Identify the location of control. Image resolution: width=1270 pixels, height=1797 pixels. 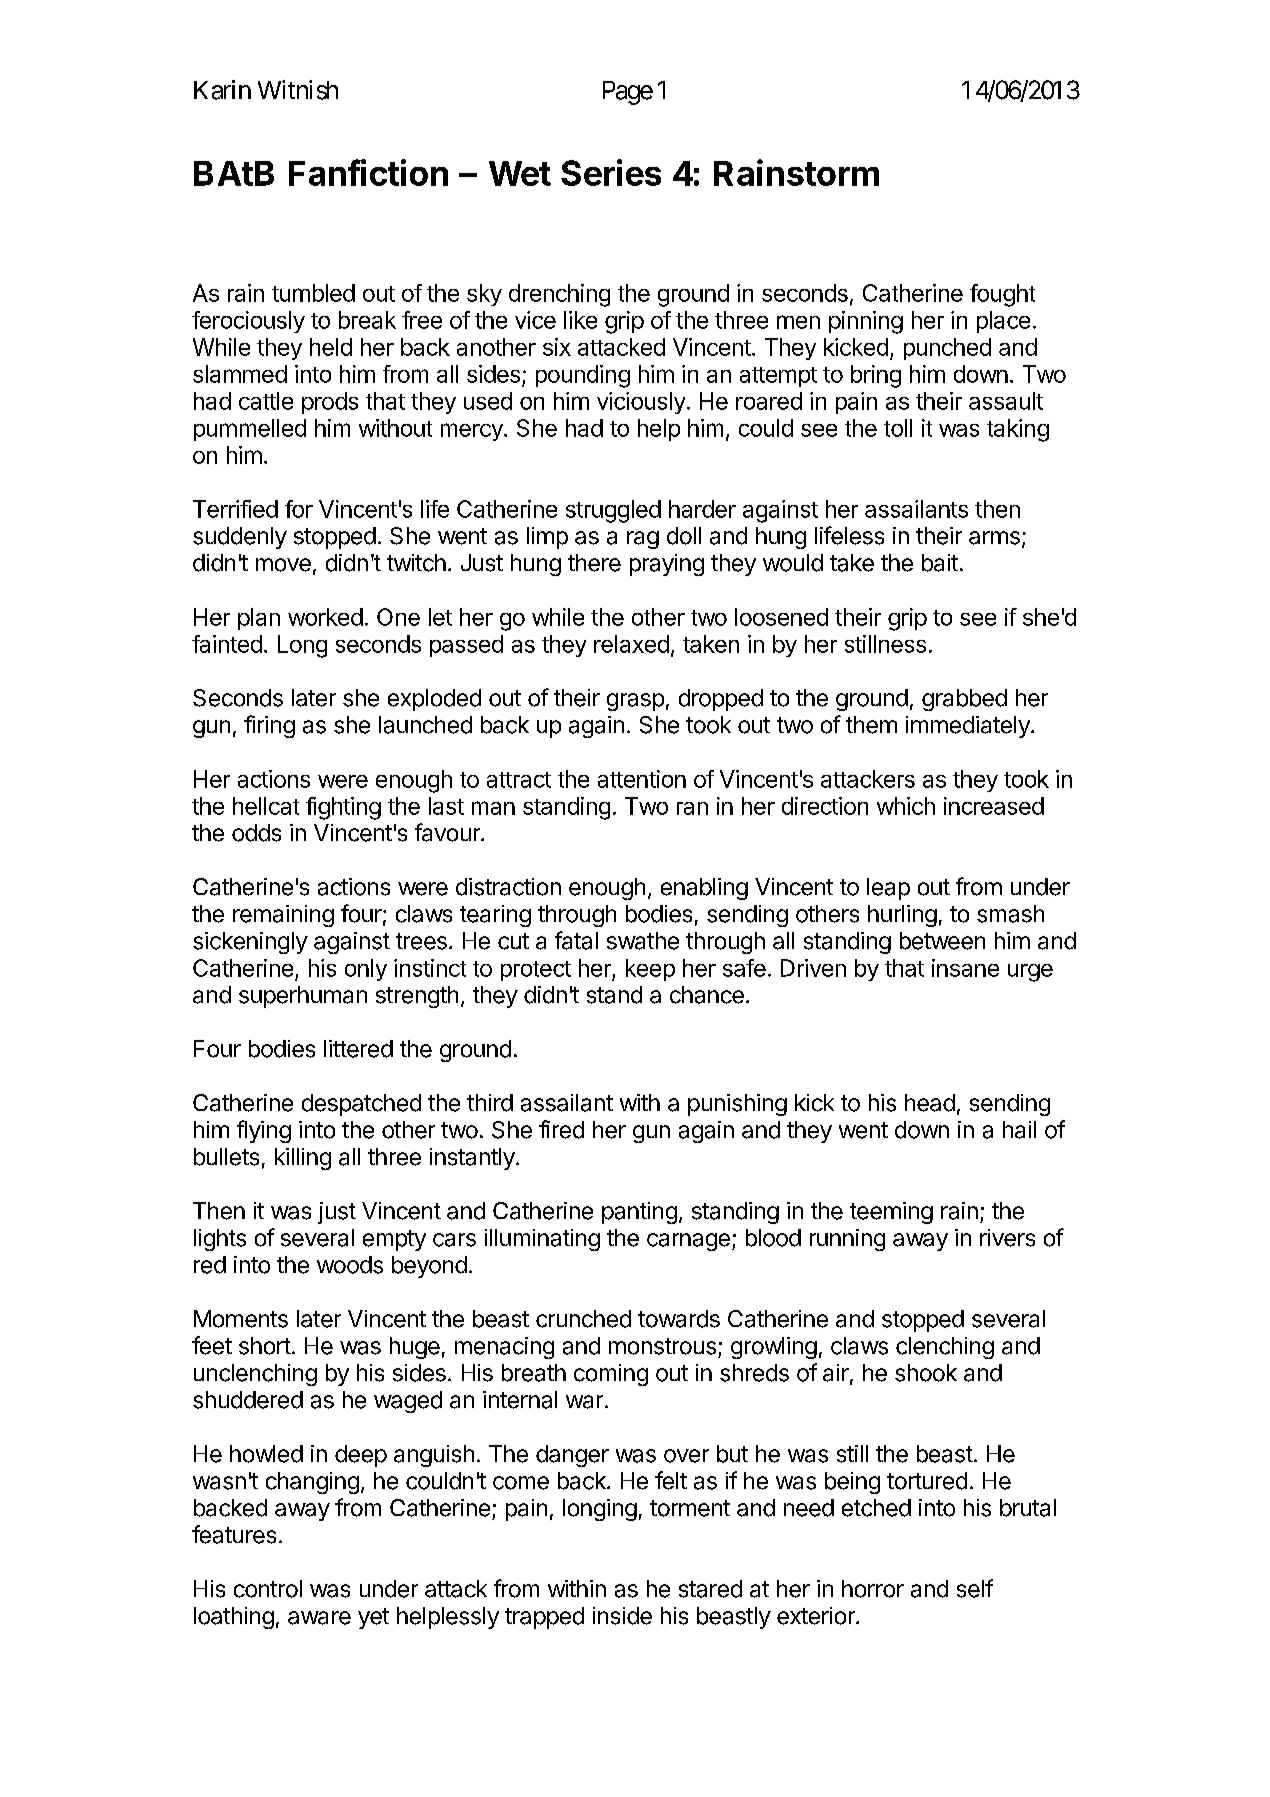
(268, 1589).
